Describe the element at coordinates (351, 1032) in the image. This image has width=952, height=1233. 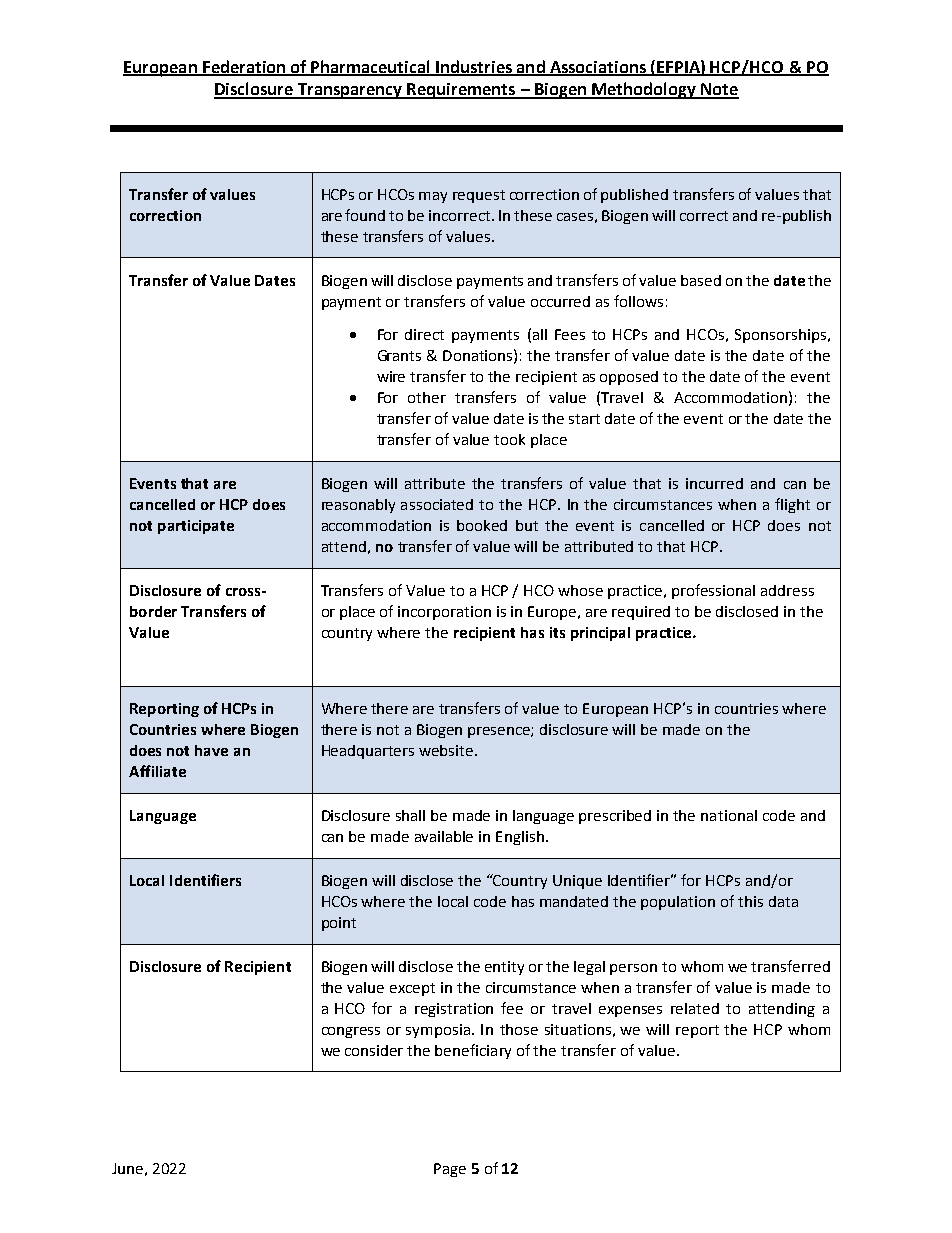
I see `congress` at that location.
